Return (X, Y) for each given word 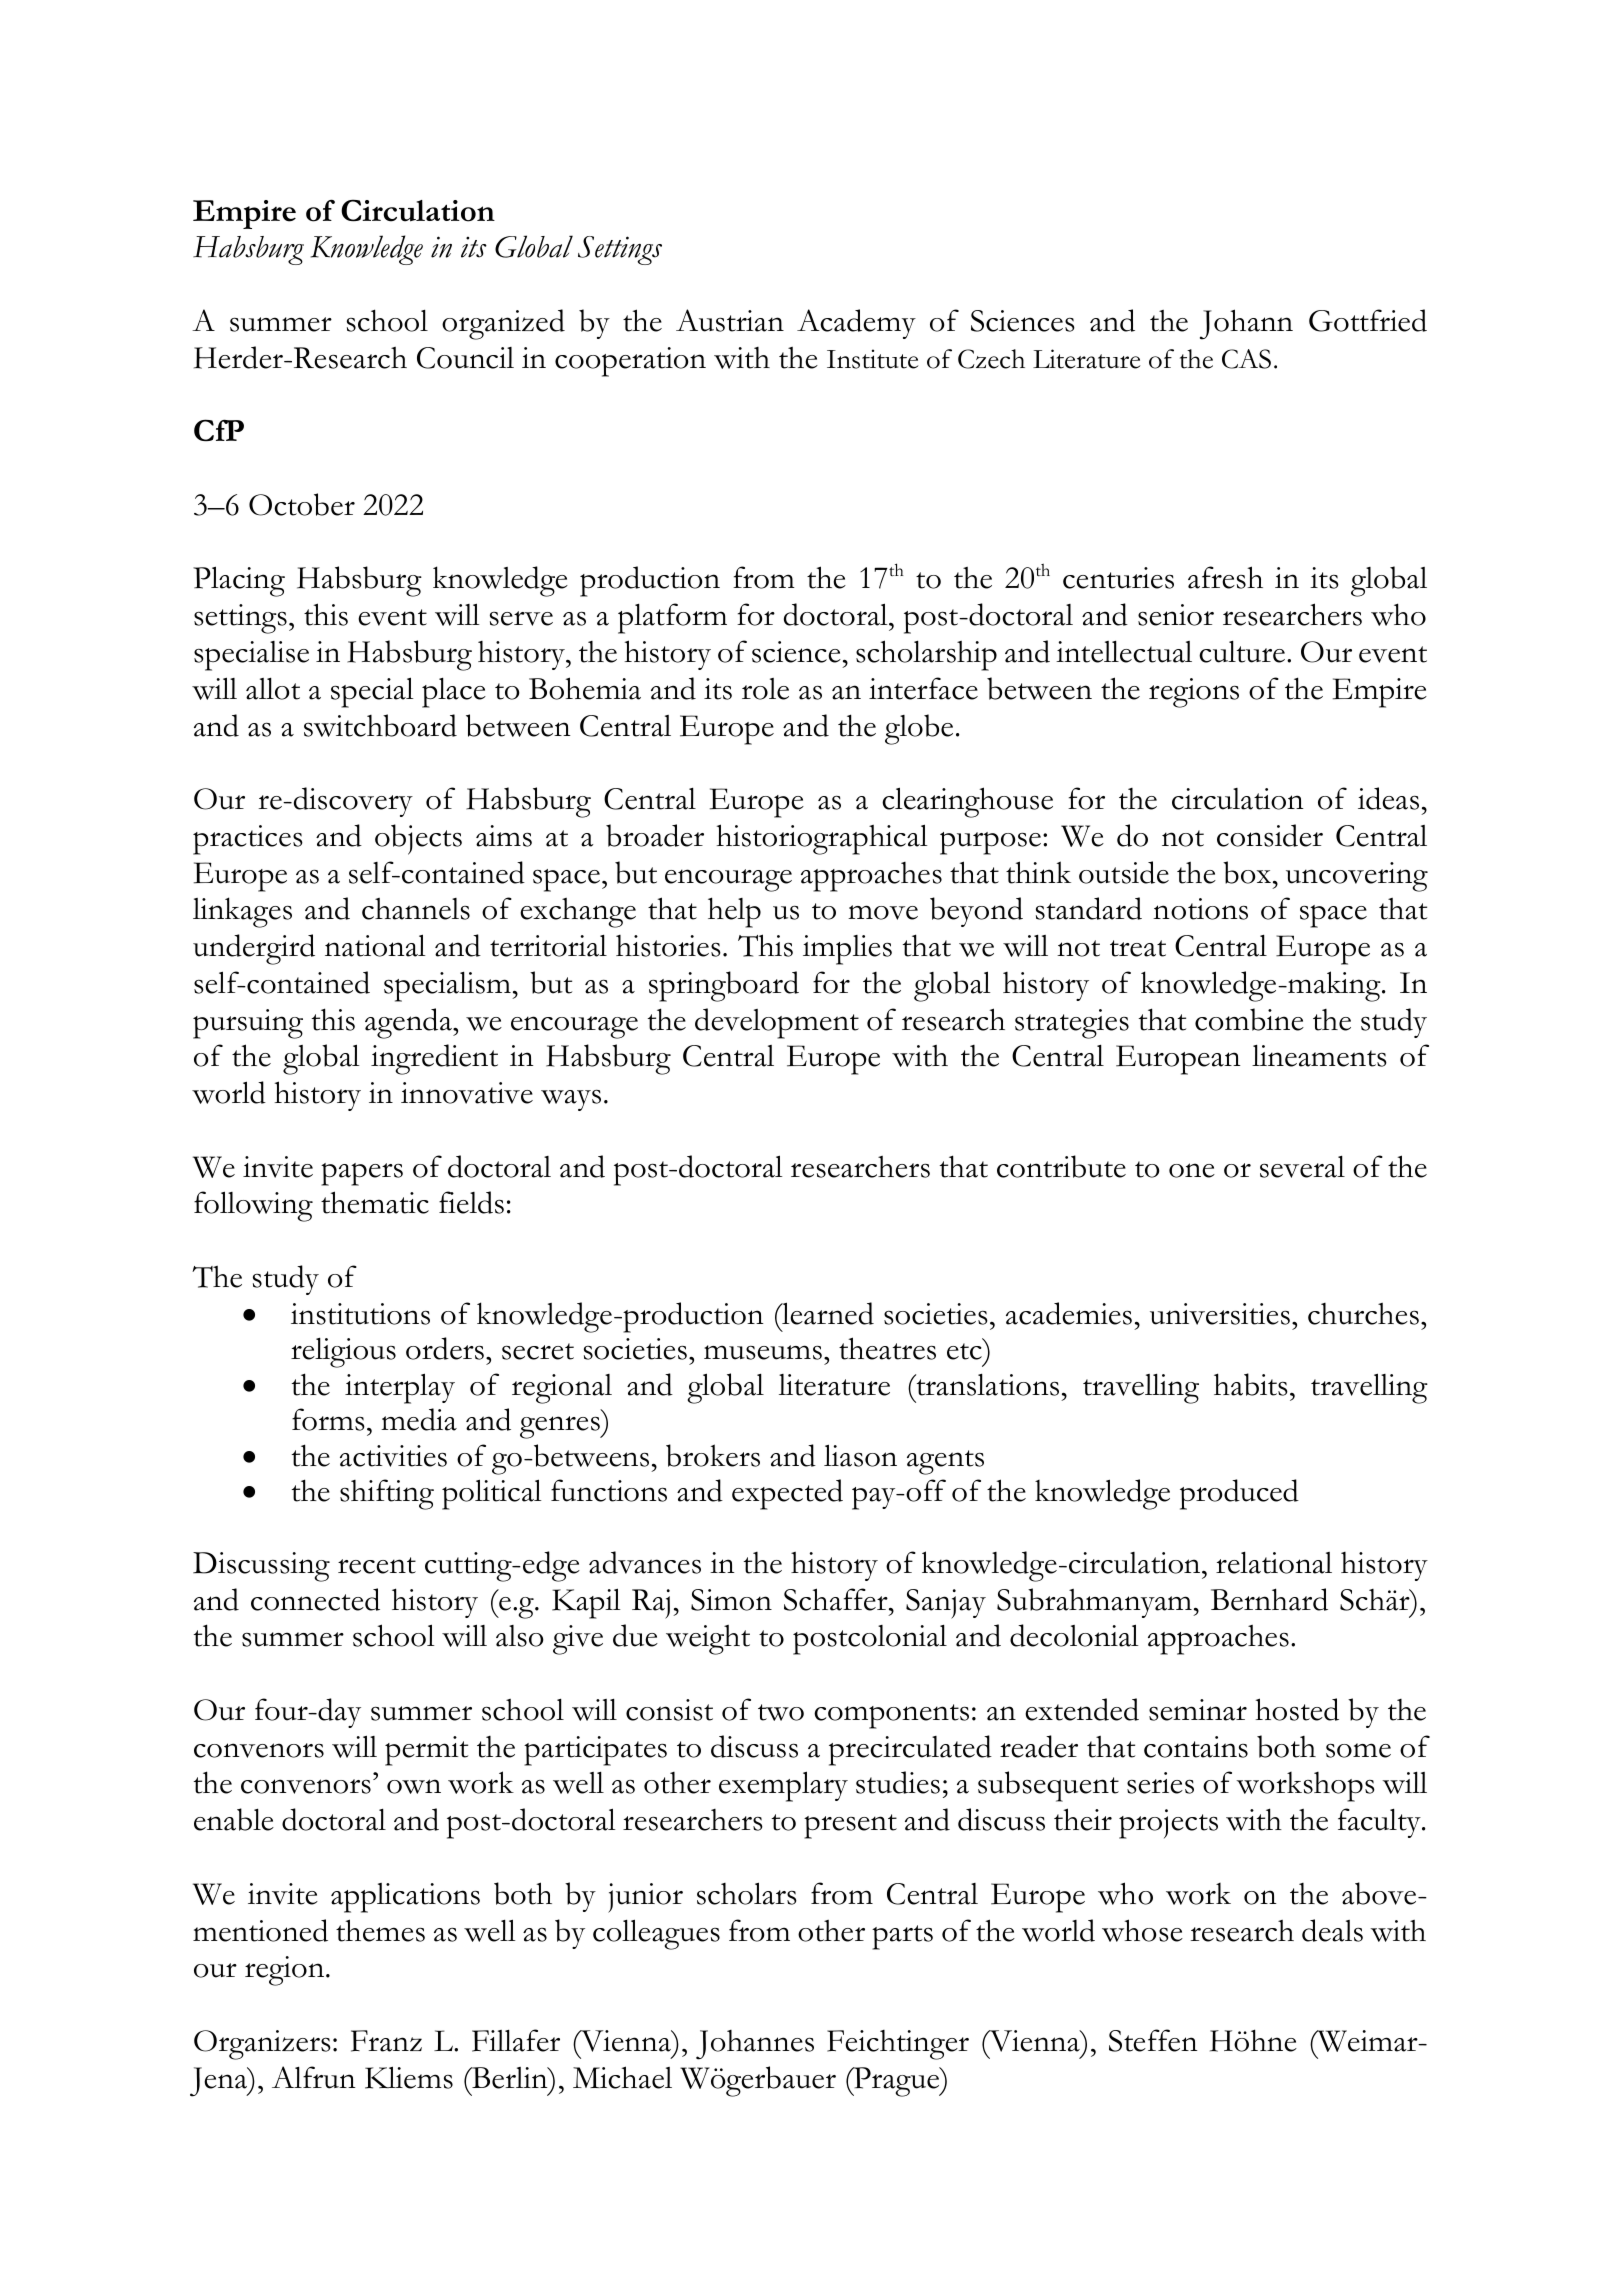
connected (315, 1599)
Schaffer (837, 1599)
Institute (873, 359)
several (1302, 1167)
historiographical (822, 839)
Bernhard (1269, 1599)
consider (1270, 835)
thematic (375, 1202)
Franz (386, 2041)
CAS (1246, 359)
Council (465, 358)
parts (902, 1937)
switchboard (380, 725)
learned (827, 1313)
